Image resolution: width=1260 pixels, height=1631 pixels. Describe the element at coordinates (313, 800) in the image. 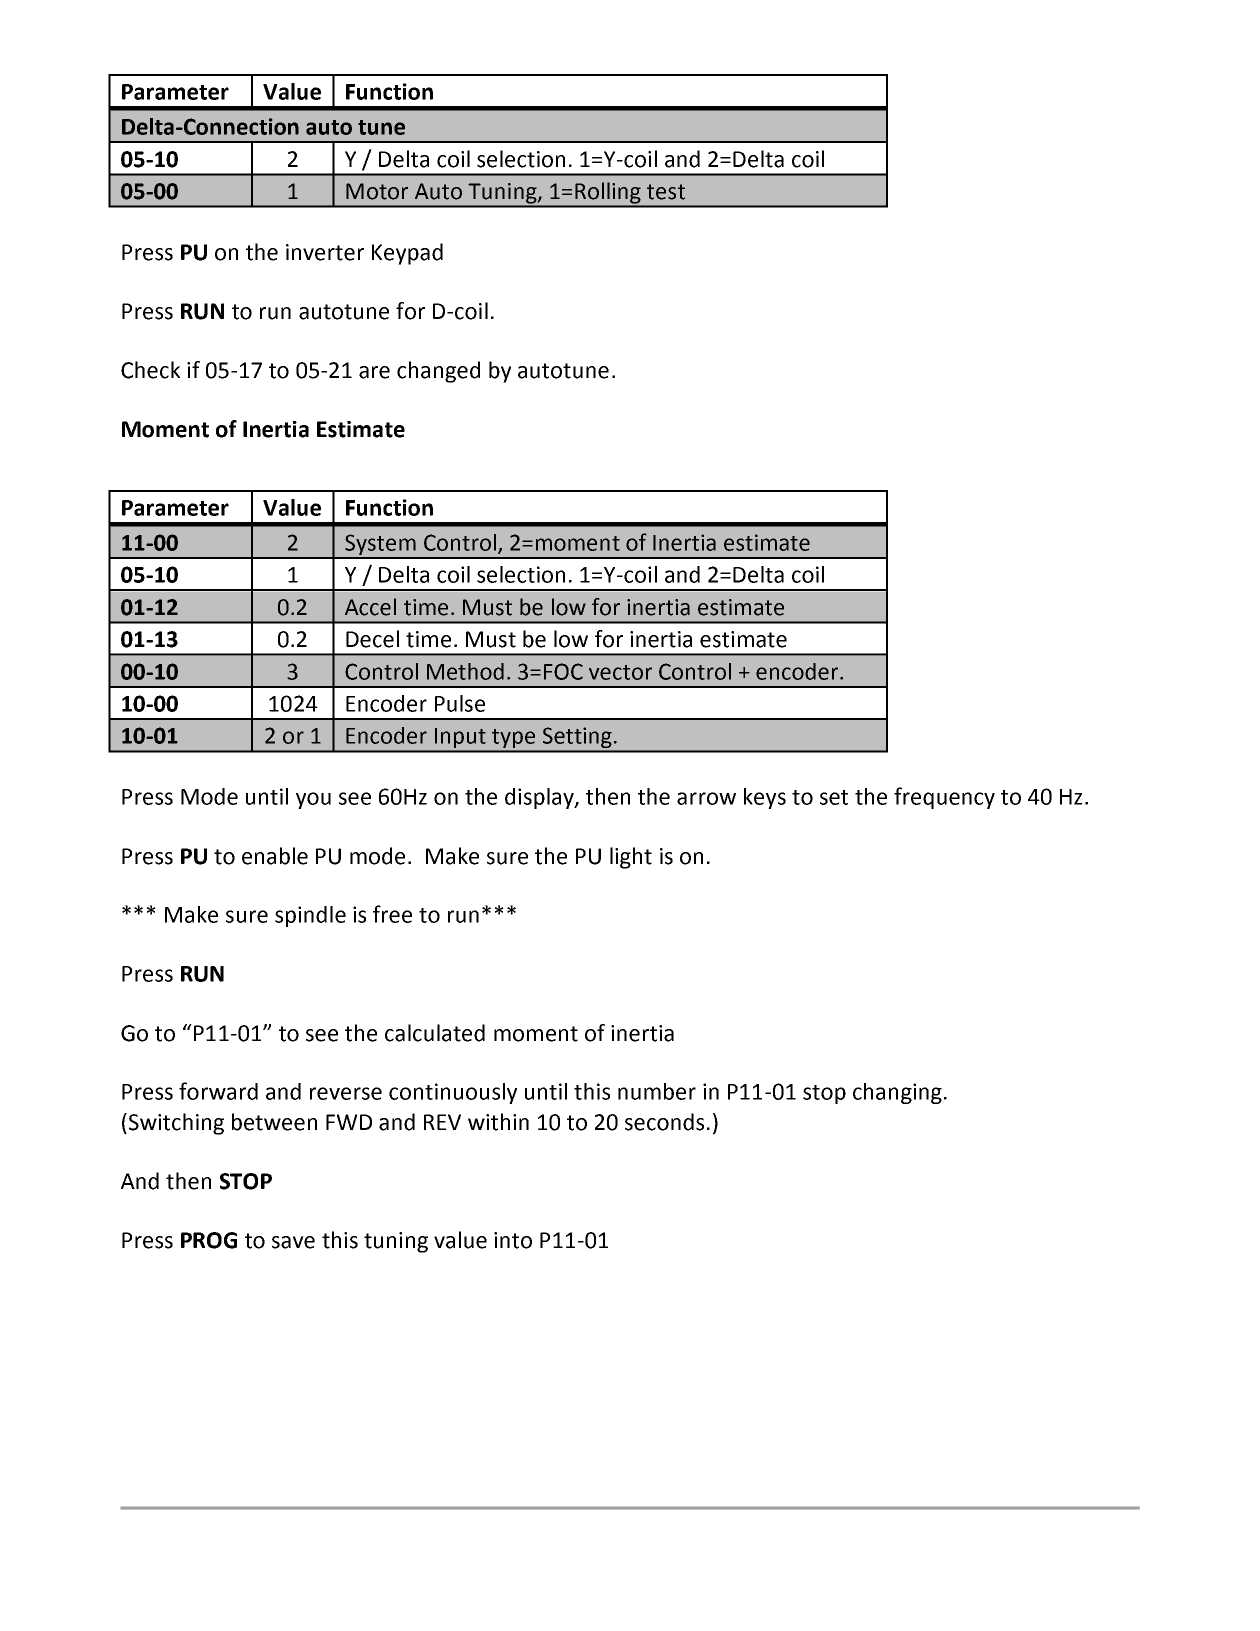

I see `you` at that location.
